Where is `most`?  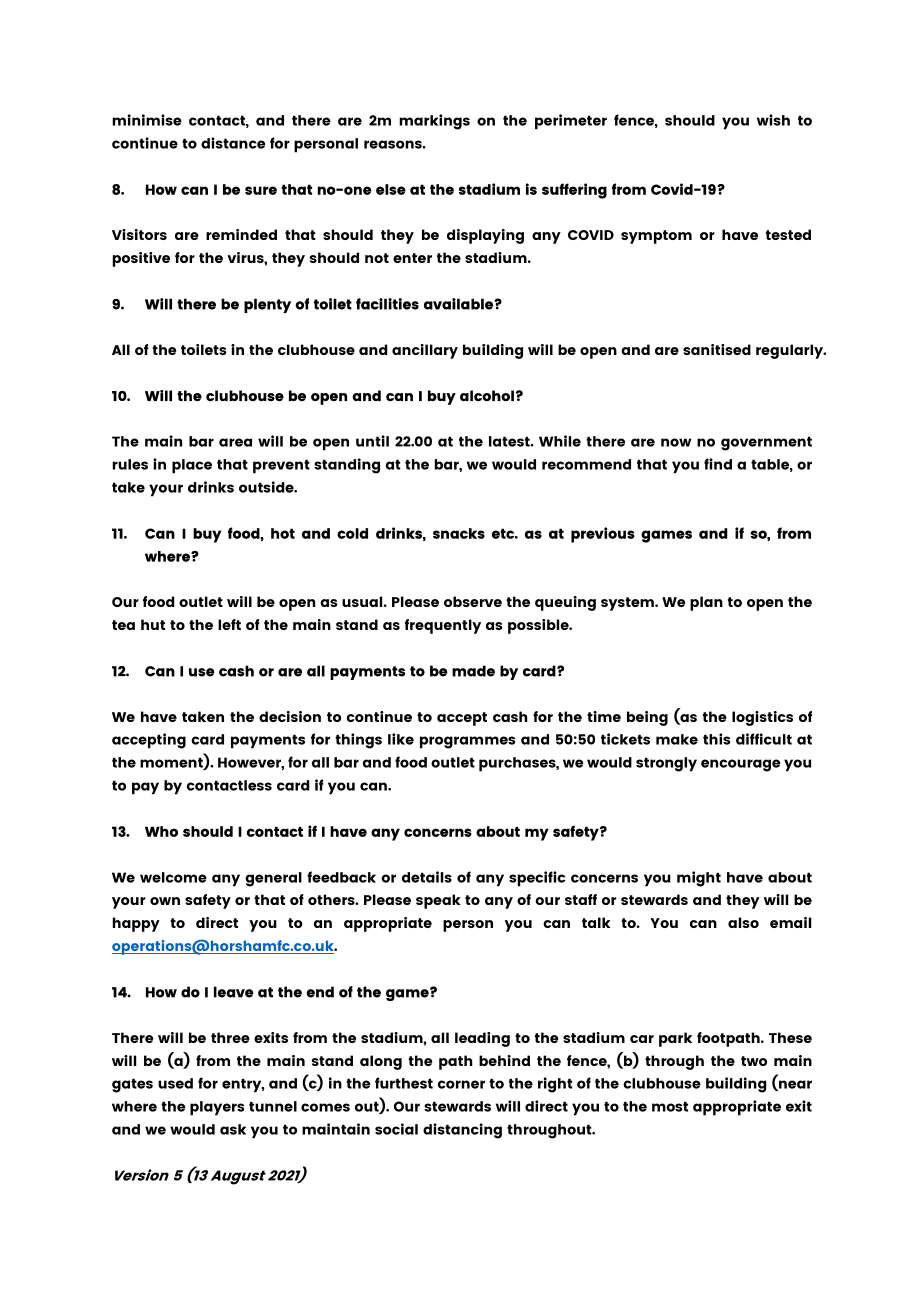
most is located at coordinates (670, 1106).
